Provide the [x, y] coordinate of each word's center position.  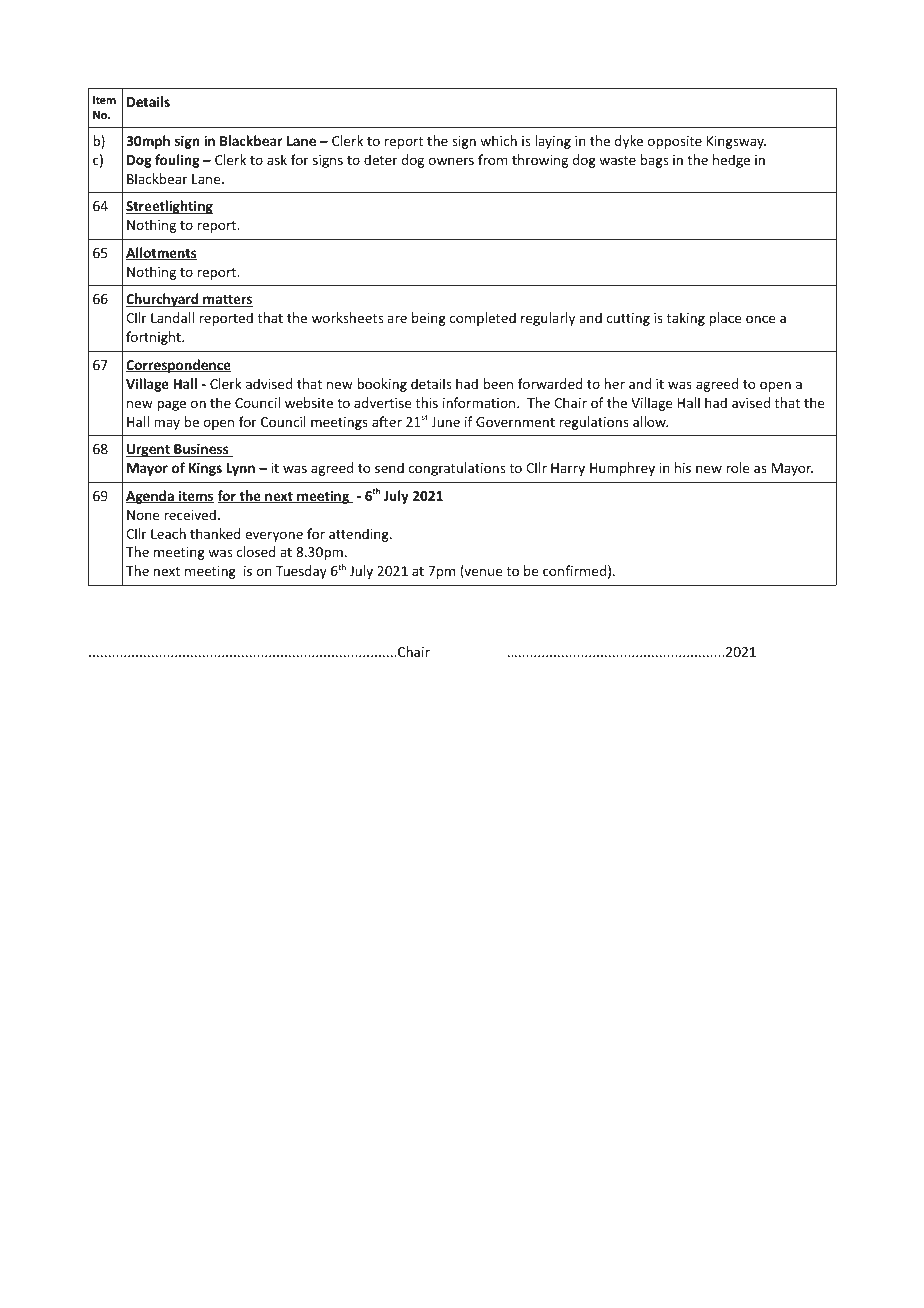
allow [650, 421]
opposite [675, 142]
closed [256, 551]
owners [451, 161]
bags [654, 161]
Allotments [161, 253]
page [171, 405]
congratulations [456, 469]
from [493, 159]
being [429, 319]
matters [227, 301]
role [737, 467]
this [427, 402]
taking [686, 319]
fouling [177, 161]
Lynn [241, 469]
